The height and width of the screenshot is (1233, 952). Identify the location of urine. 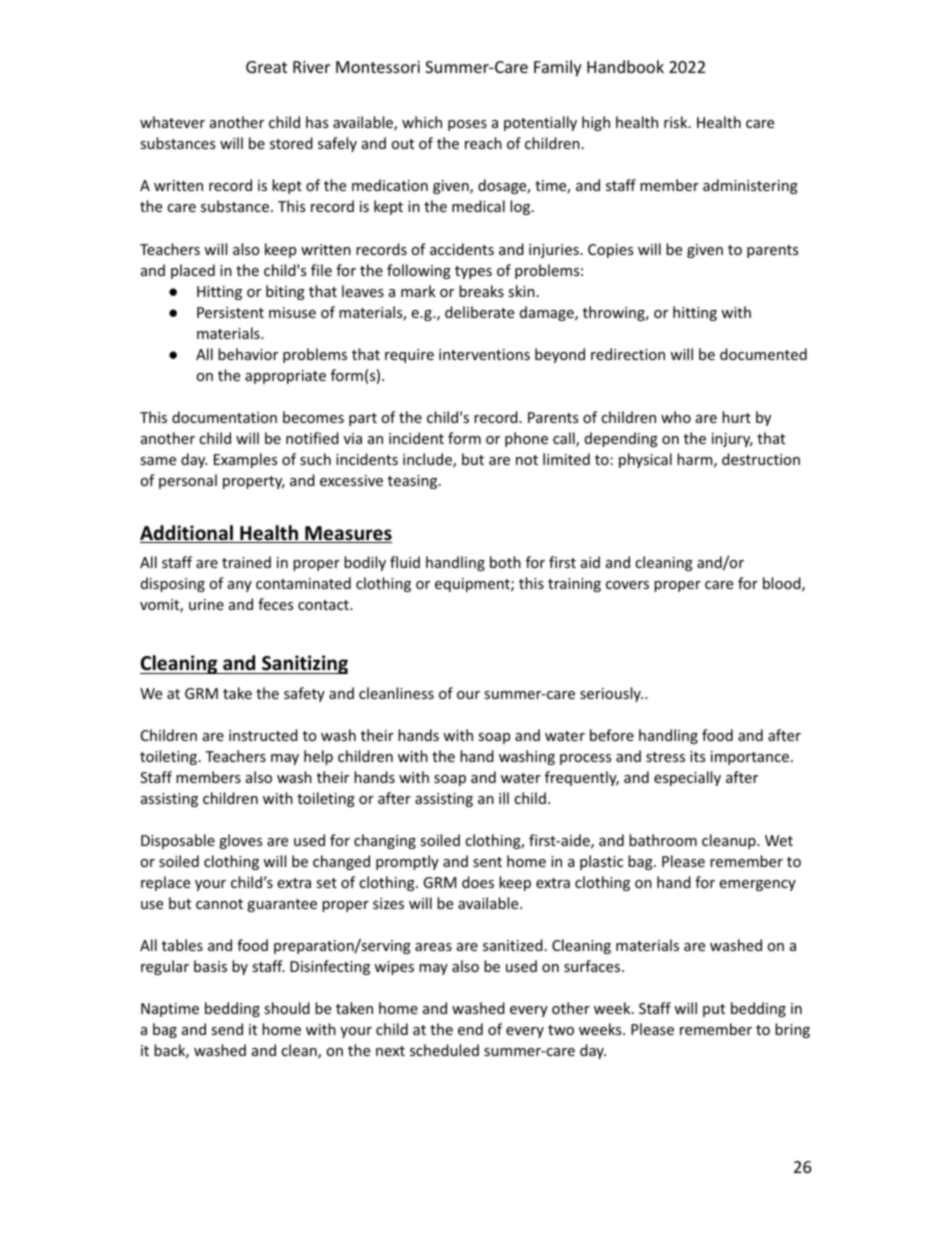
(206, 604).
